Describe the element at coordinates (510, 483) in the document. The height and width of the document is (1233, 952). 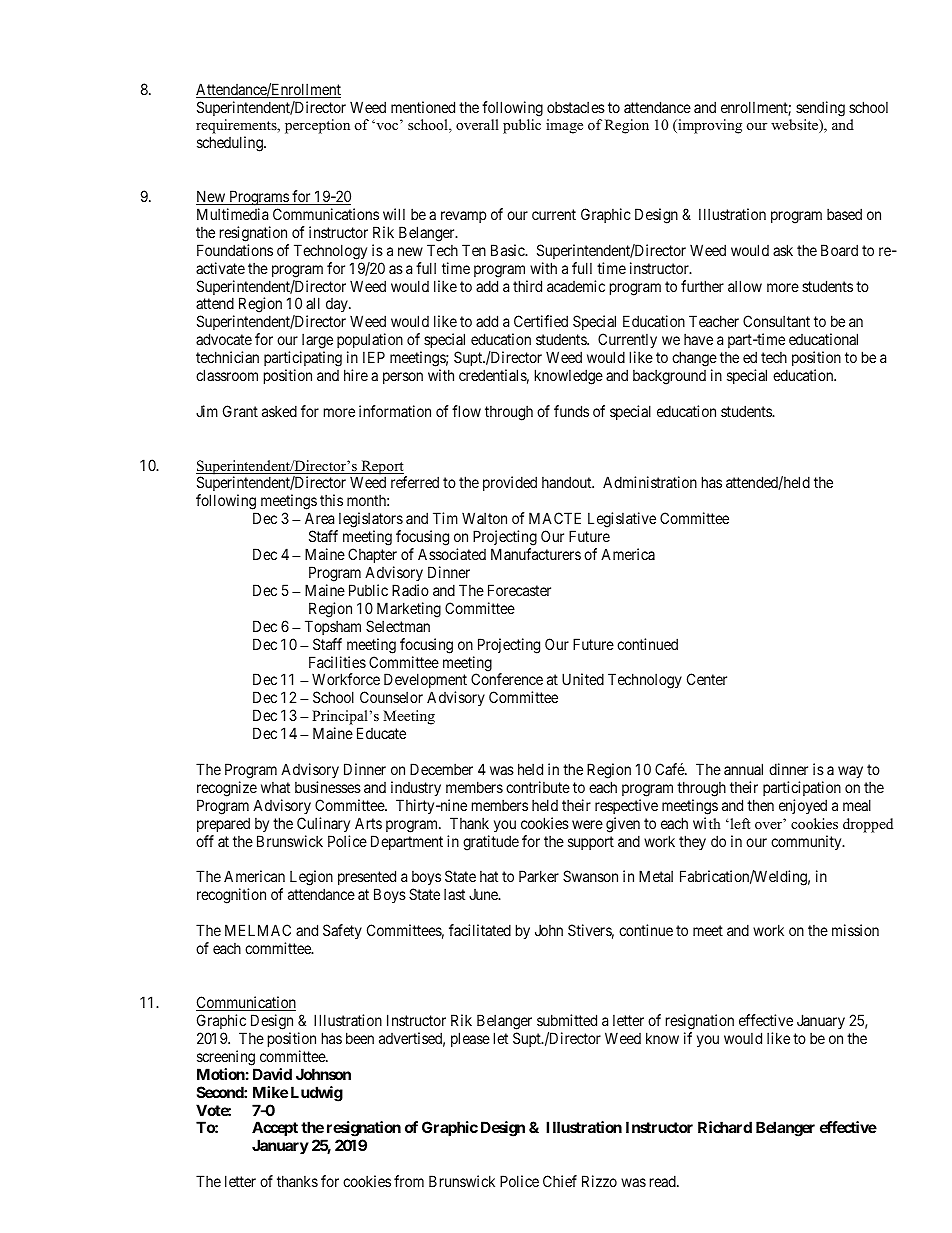
I see `provided` at that location.
